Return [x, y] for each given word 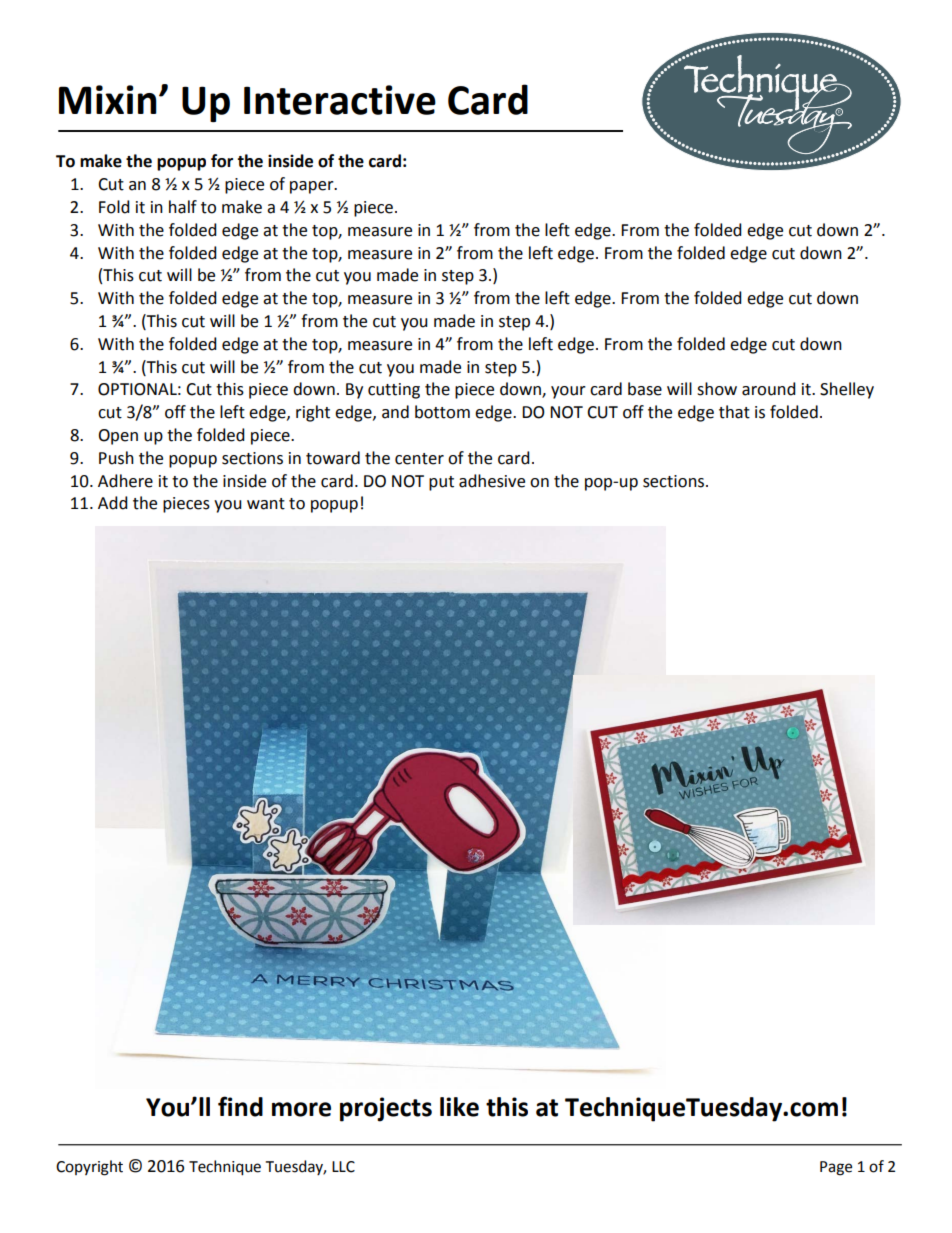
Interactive [340, 100]
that [734, 412]
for [222, 161]
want [266, 504]
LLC [343, 1167]
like [459, 1107]
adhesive [492, 481]
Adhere [125, 481]
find [240, 1106]
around [769, 389]
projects [386, 1109]
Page [836, 1168]
